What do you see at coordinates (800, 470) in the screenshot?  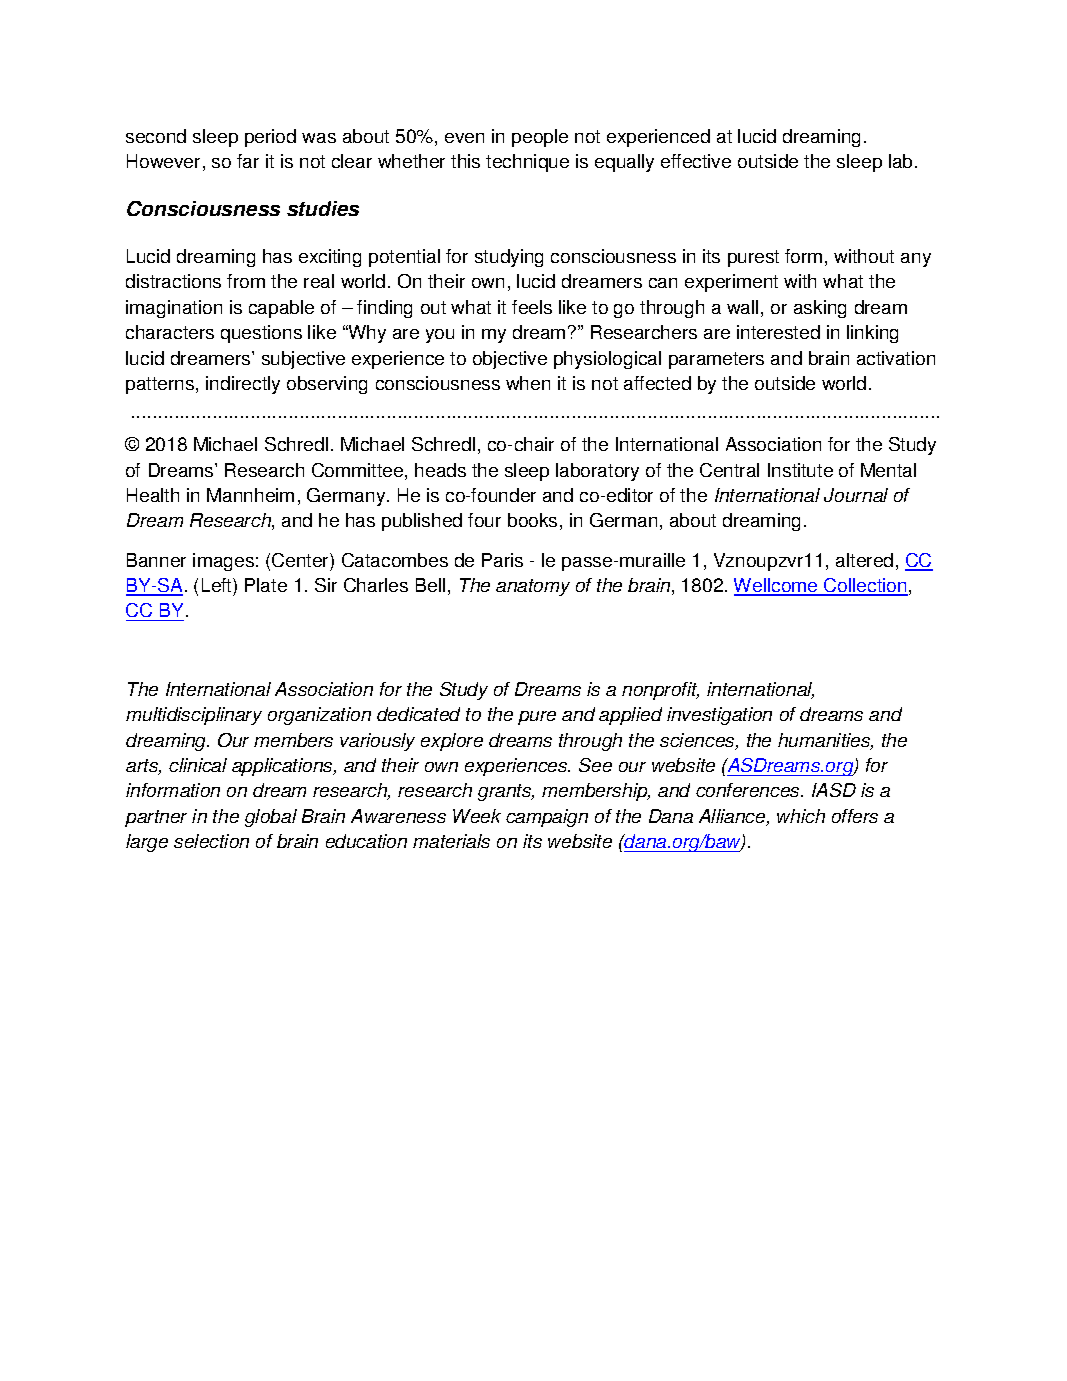 I see `Institute` at bounding box center [800, 470].
